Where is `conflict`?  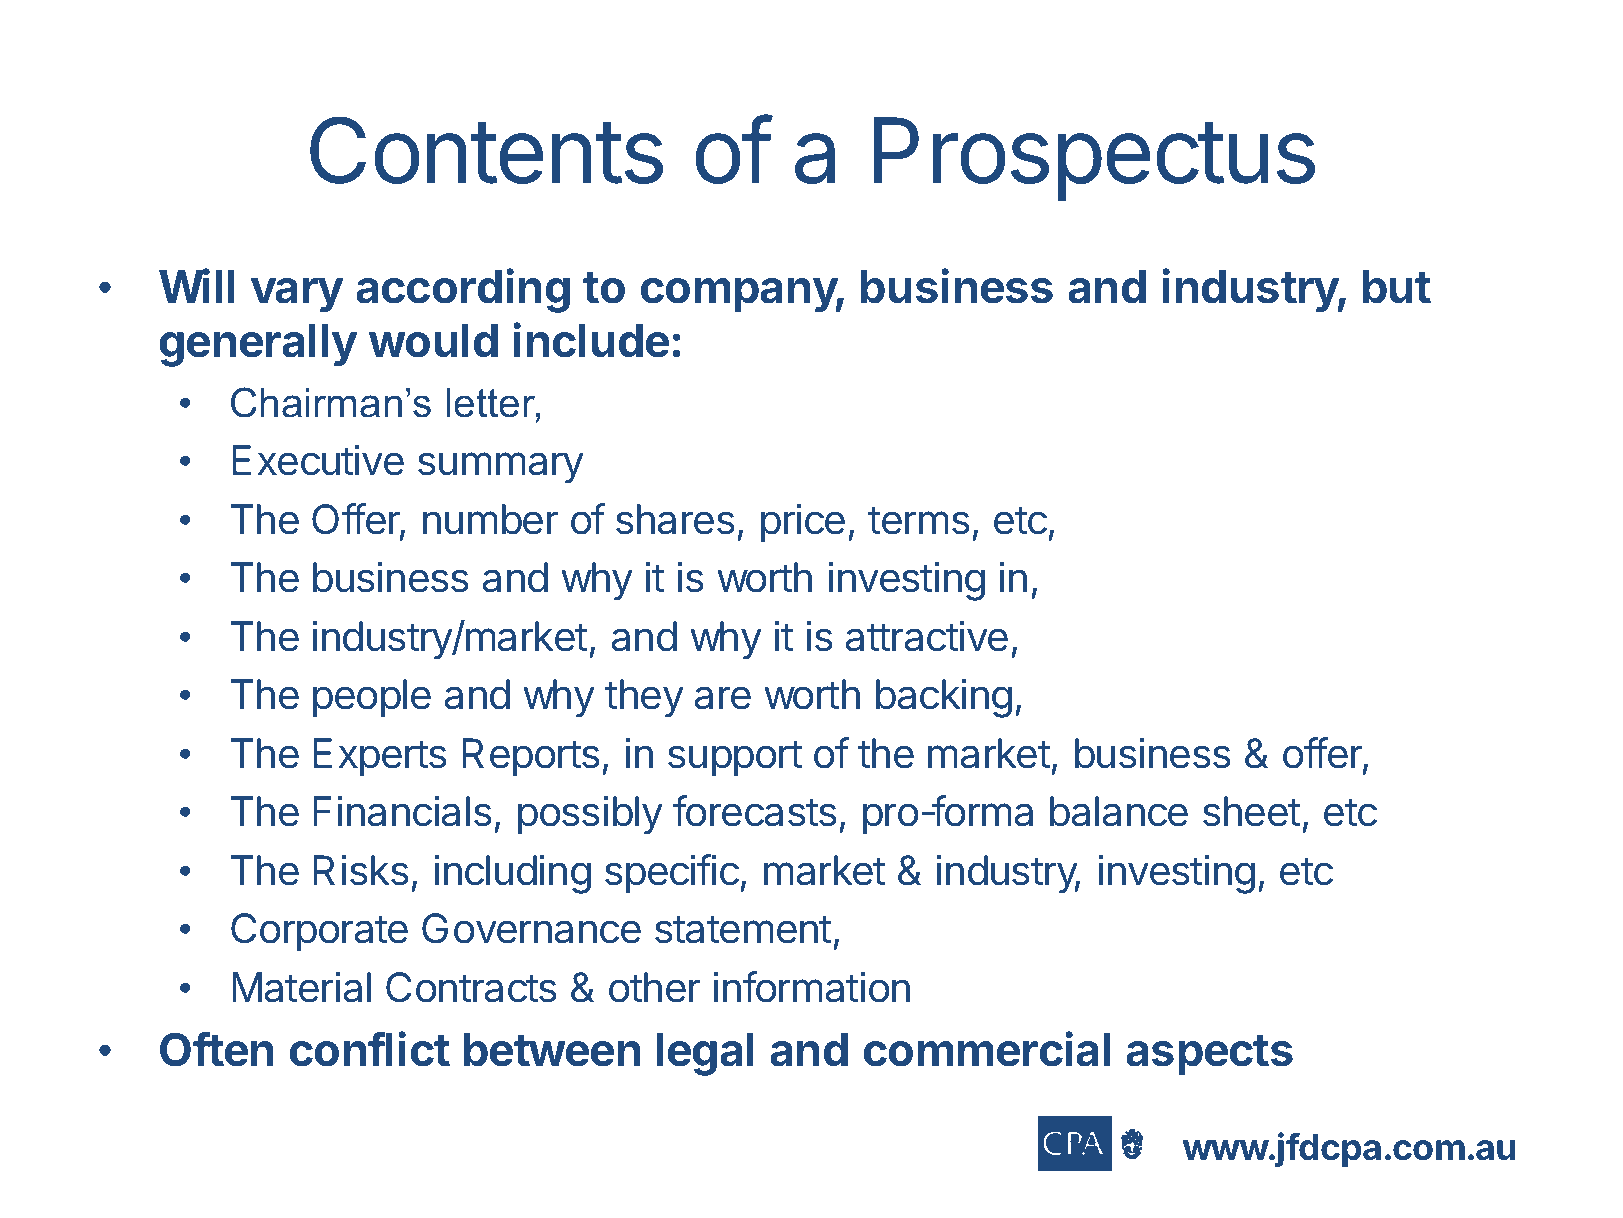 conflict is located at coordinates (370, 1049).
